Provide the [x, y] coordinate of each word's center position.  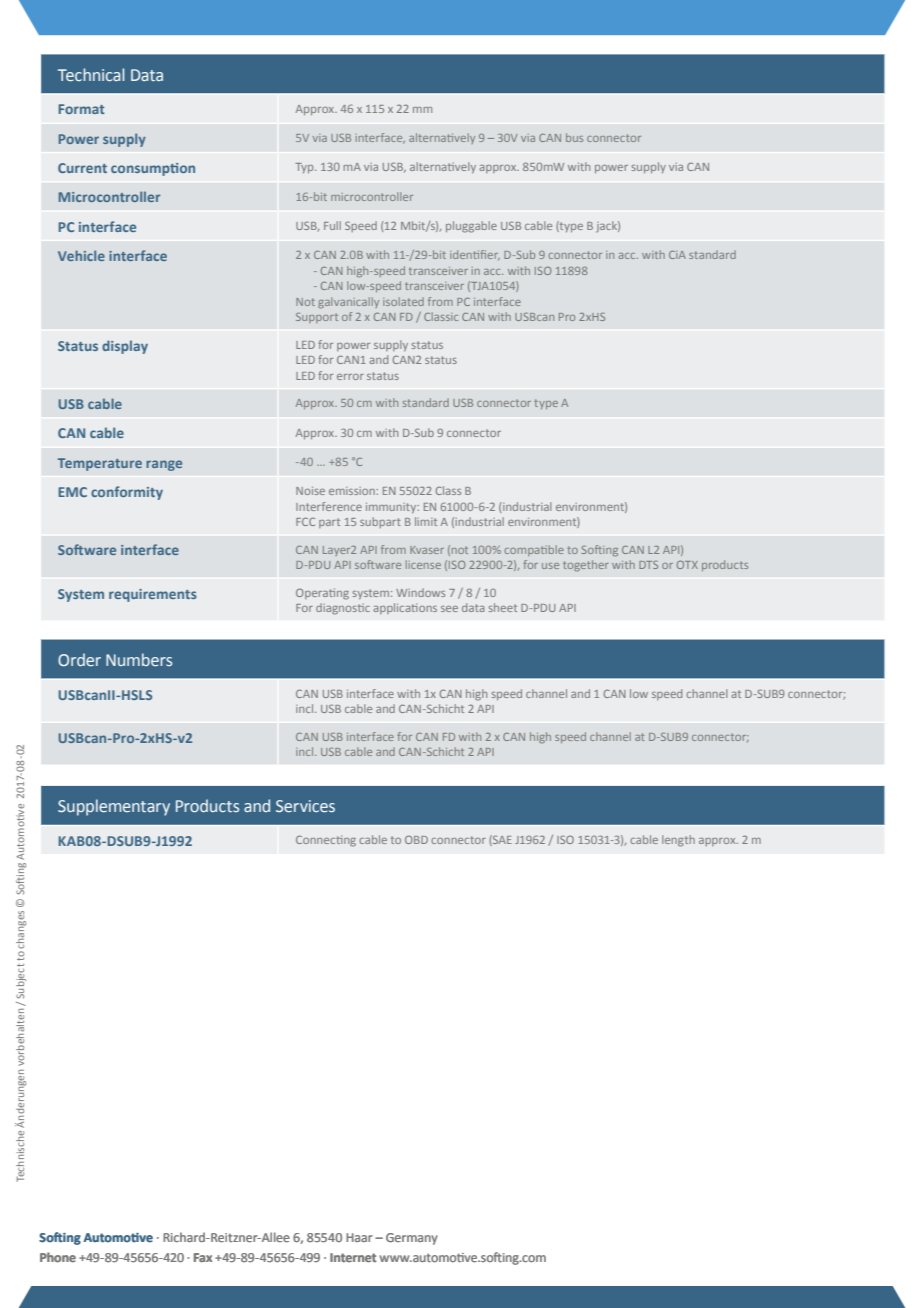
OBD [416, 839]
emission [353, 491]
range [164, 465]
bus [574, 137]
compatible [534, 550]
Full [332, 225]
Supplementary [114, 807]
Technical [91, 74]
